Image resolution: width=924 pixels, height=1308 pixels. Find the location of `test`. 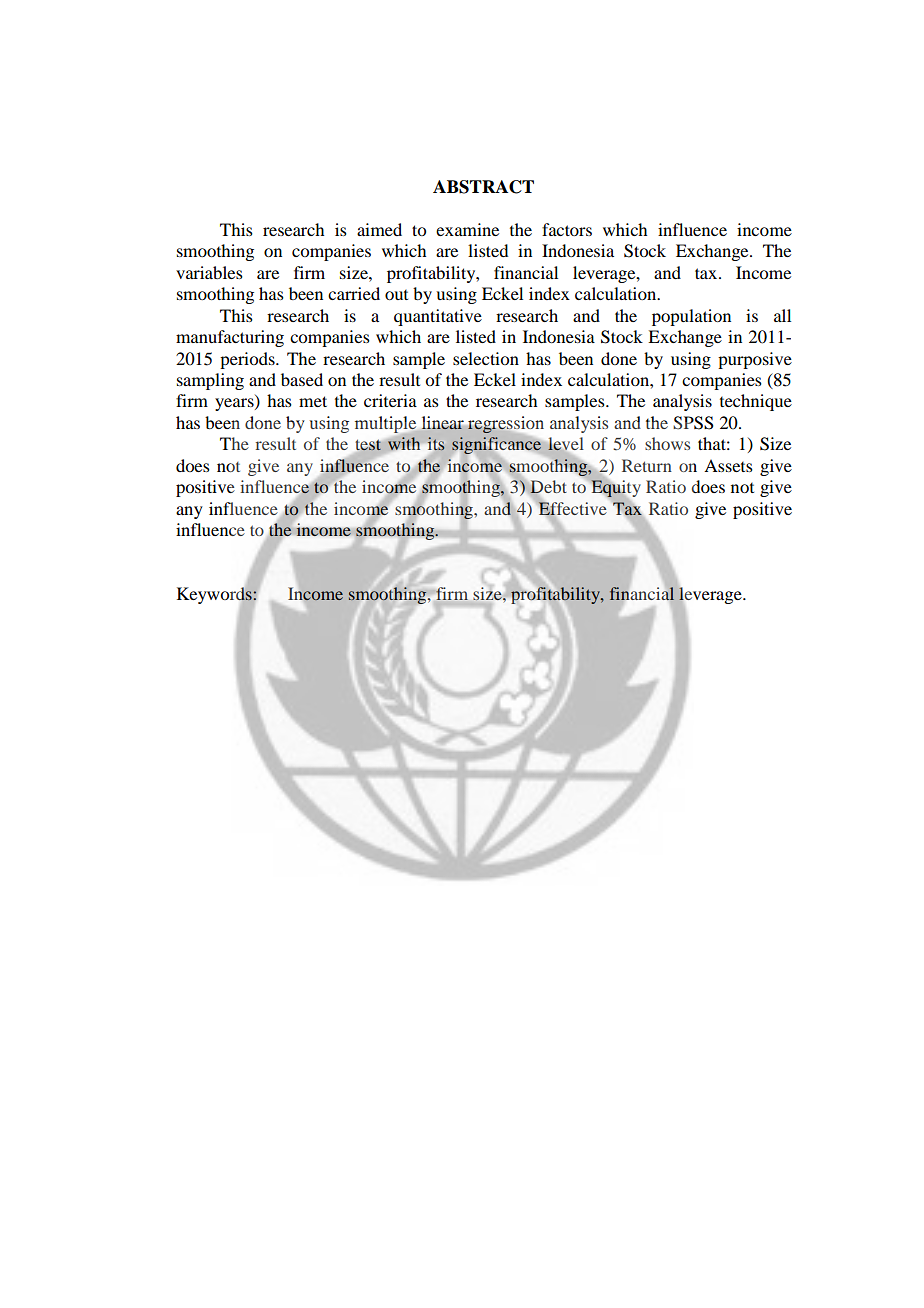

test is located at coordinates (368, 445).
